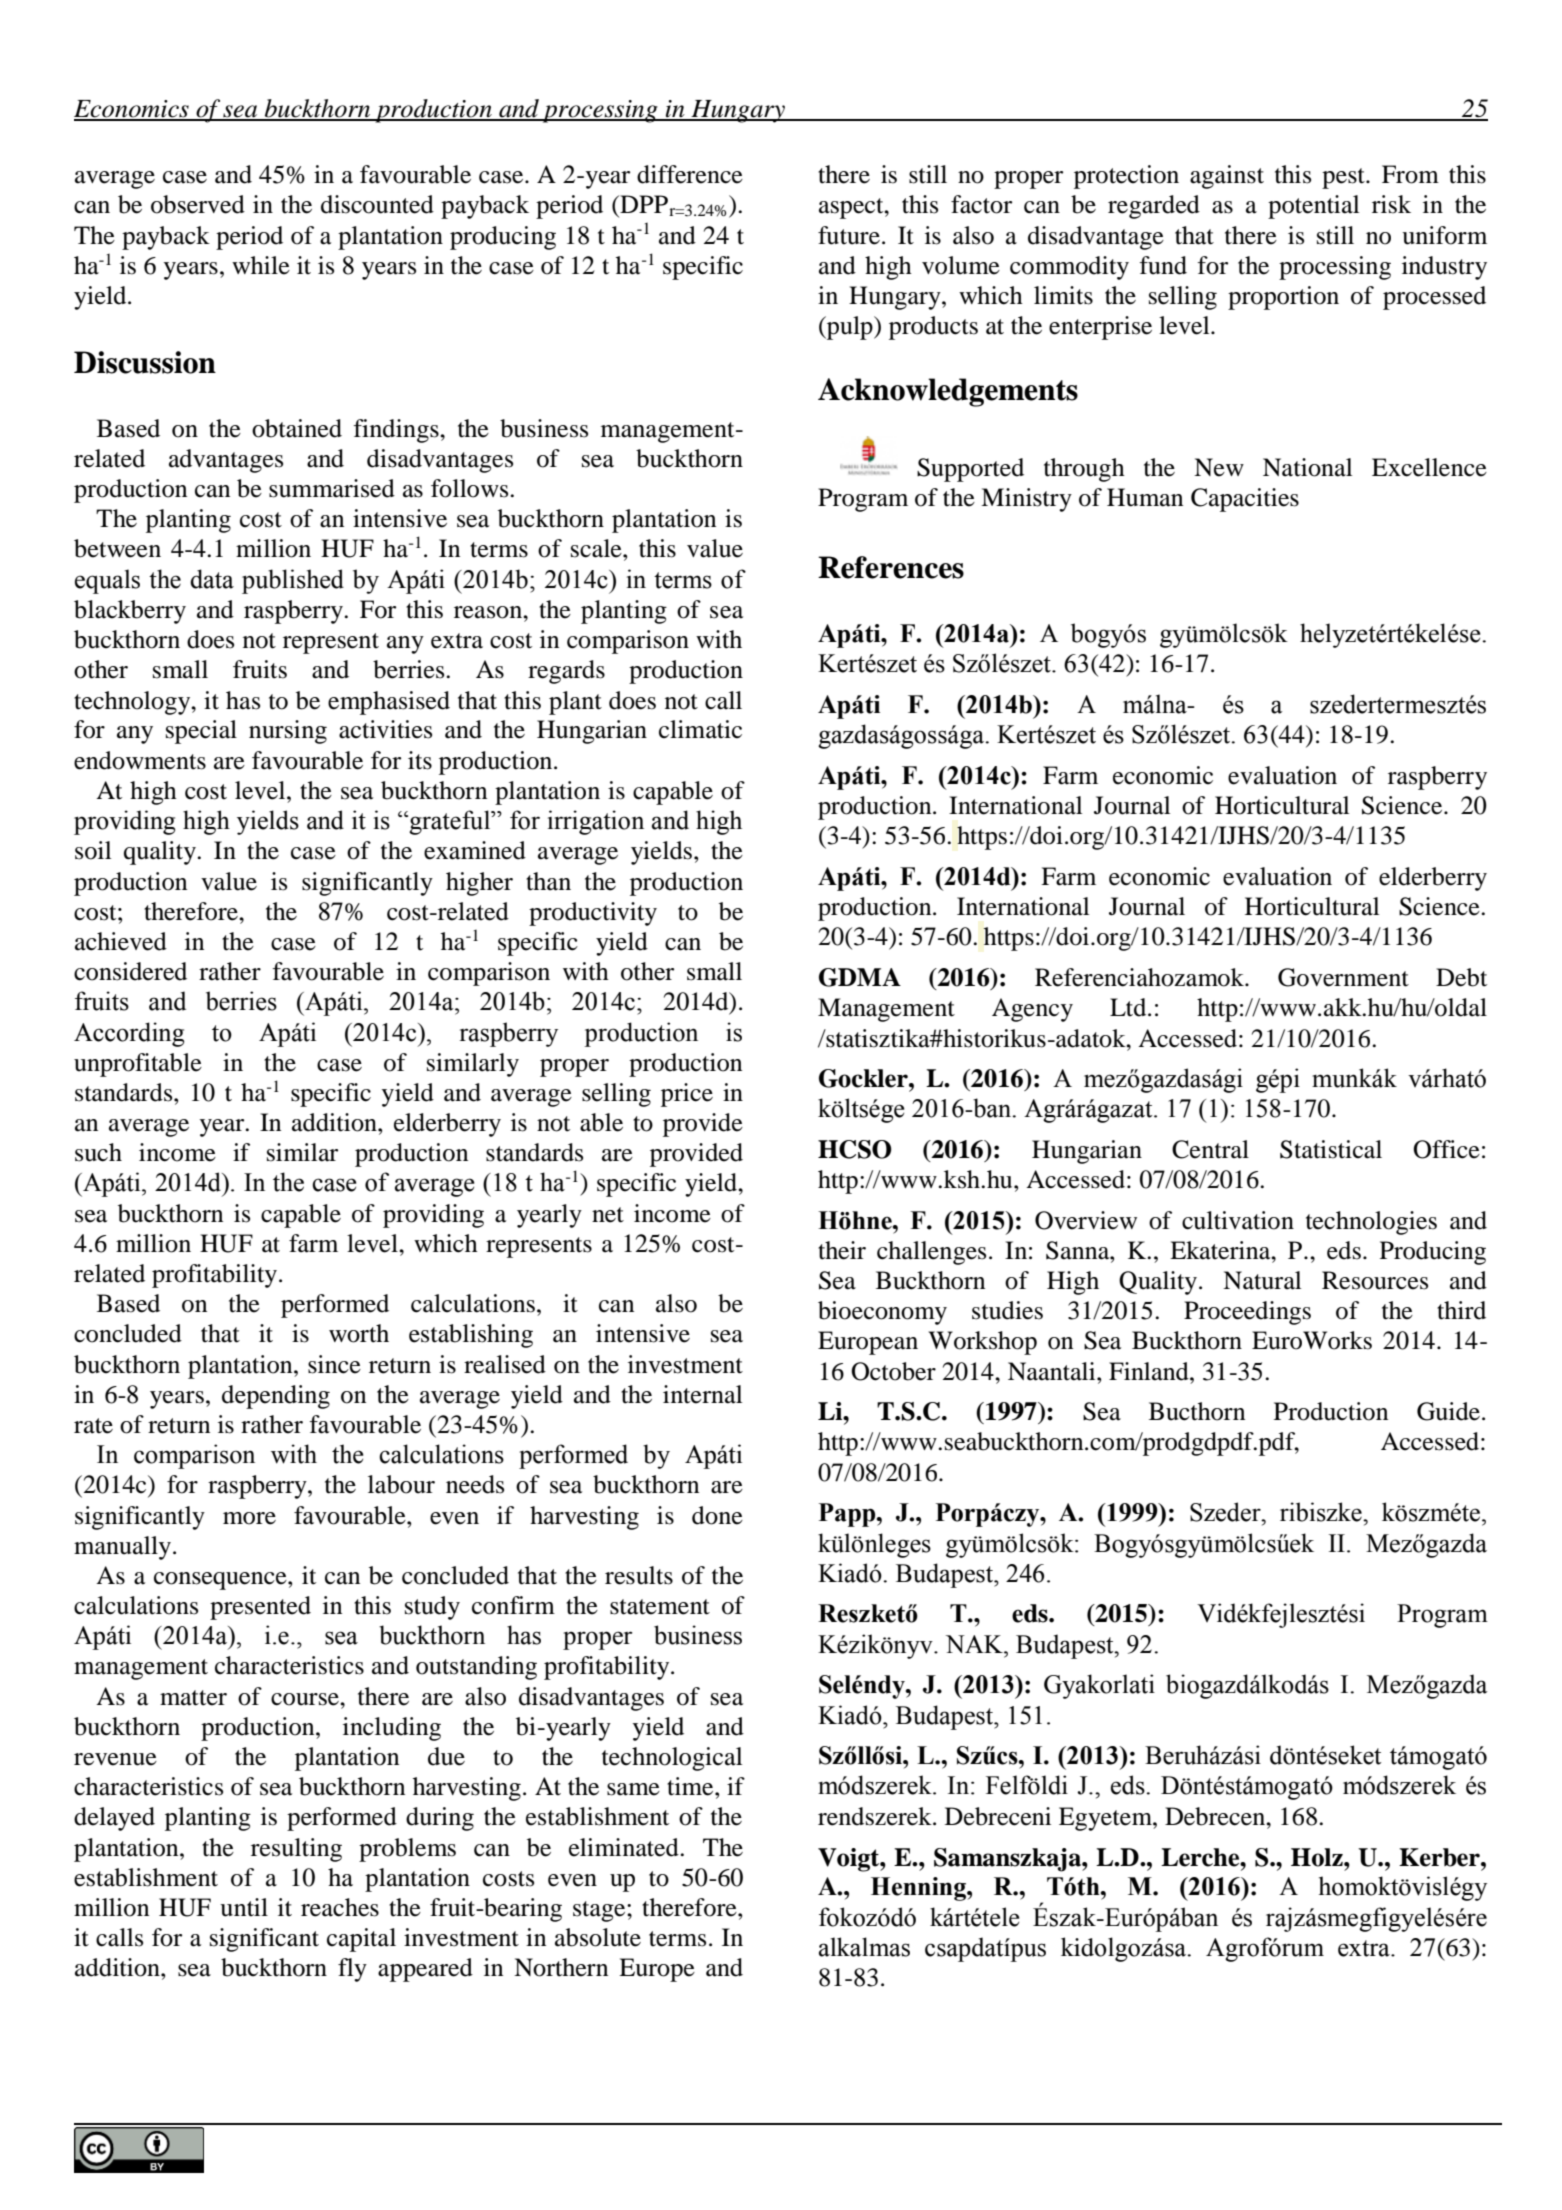  Describe the element at coordinates (129, 1034) in the page. I see `According` at that location.
